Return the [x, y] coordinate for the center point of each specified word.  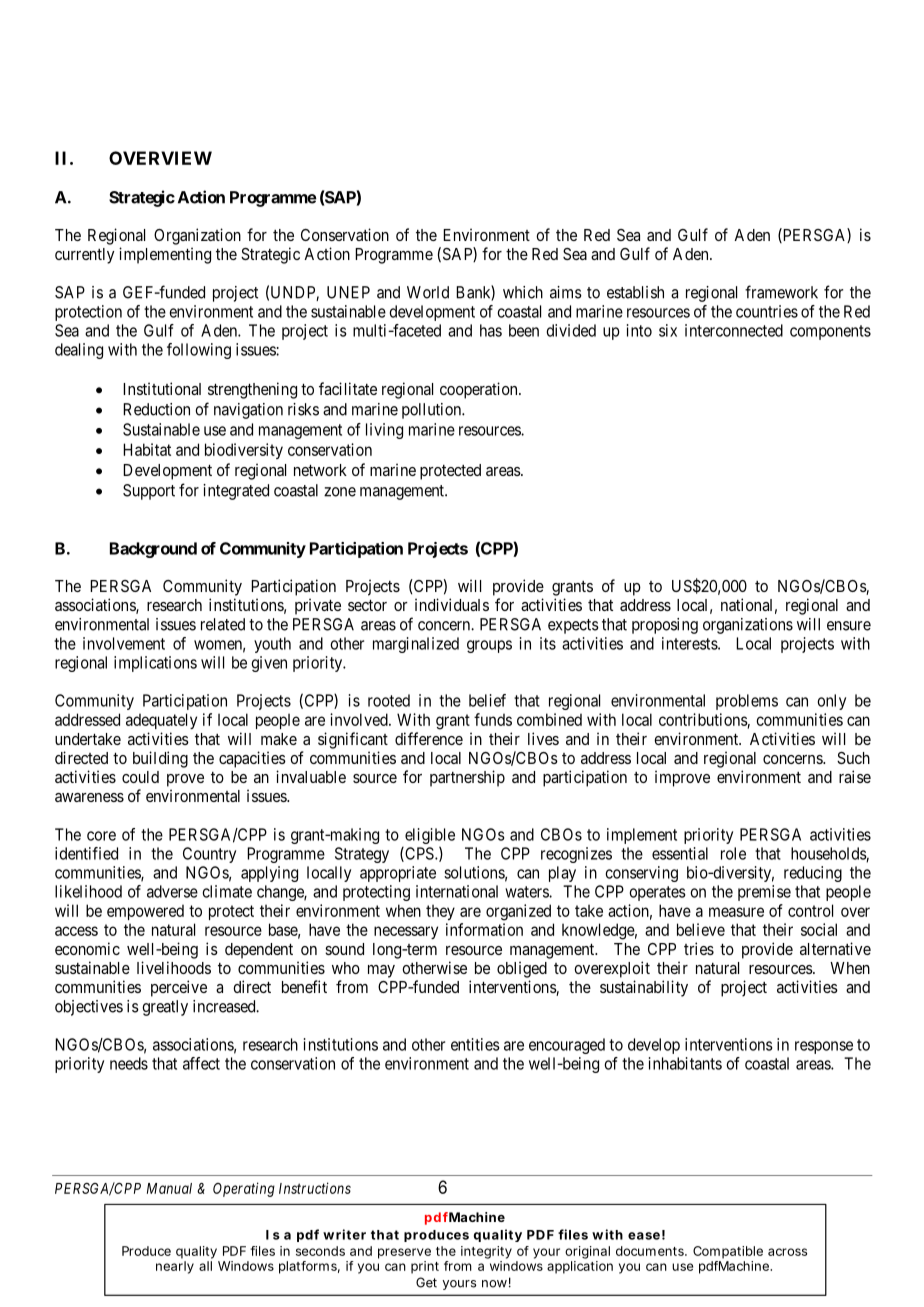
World [428, 292]
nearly [175, 1267]
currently [85, 256]
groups [489, 646]
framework [781, 292]
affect [201, 1063]
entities [475, 1044]
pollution [432, 411]
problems [747, 702]
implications [155, 664]
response [824, 1047]
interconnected [734, 330]
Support [149, 492]
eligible [430, 836]
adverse [172, 891]
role [733, 853]
